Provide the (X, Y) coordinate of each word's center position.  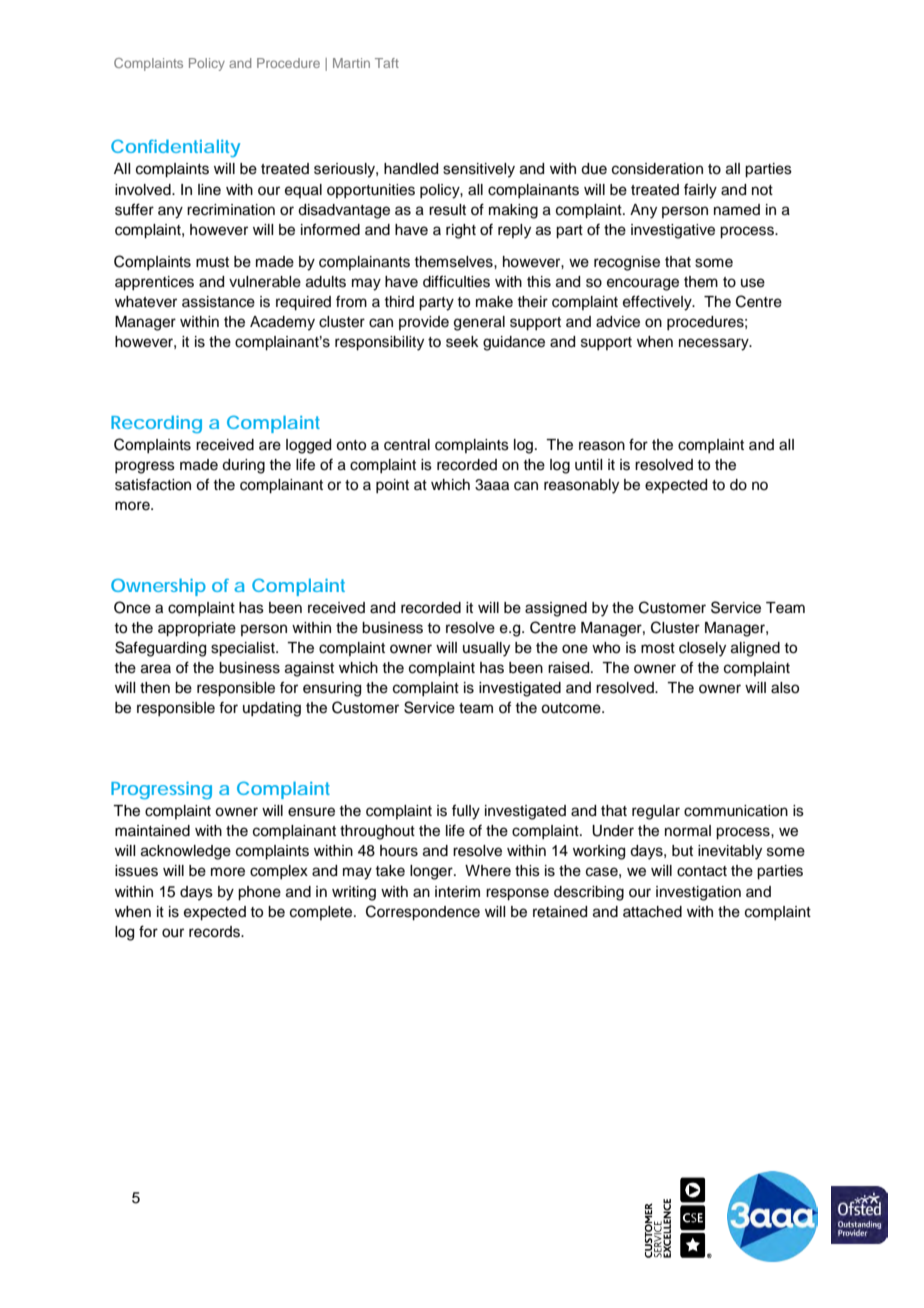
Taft (387, 63)
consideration (657, 169)
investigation (698, 893)
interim (457, 892)
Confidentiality (175, 148)
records (215, 932)
